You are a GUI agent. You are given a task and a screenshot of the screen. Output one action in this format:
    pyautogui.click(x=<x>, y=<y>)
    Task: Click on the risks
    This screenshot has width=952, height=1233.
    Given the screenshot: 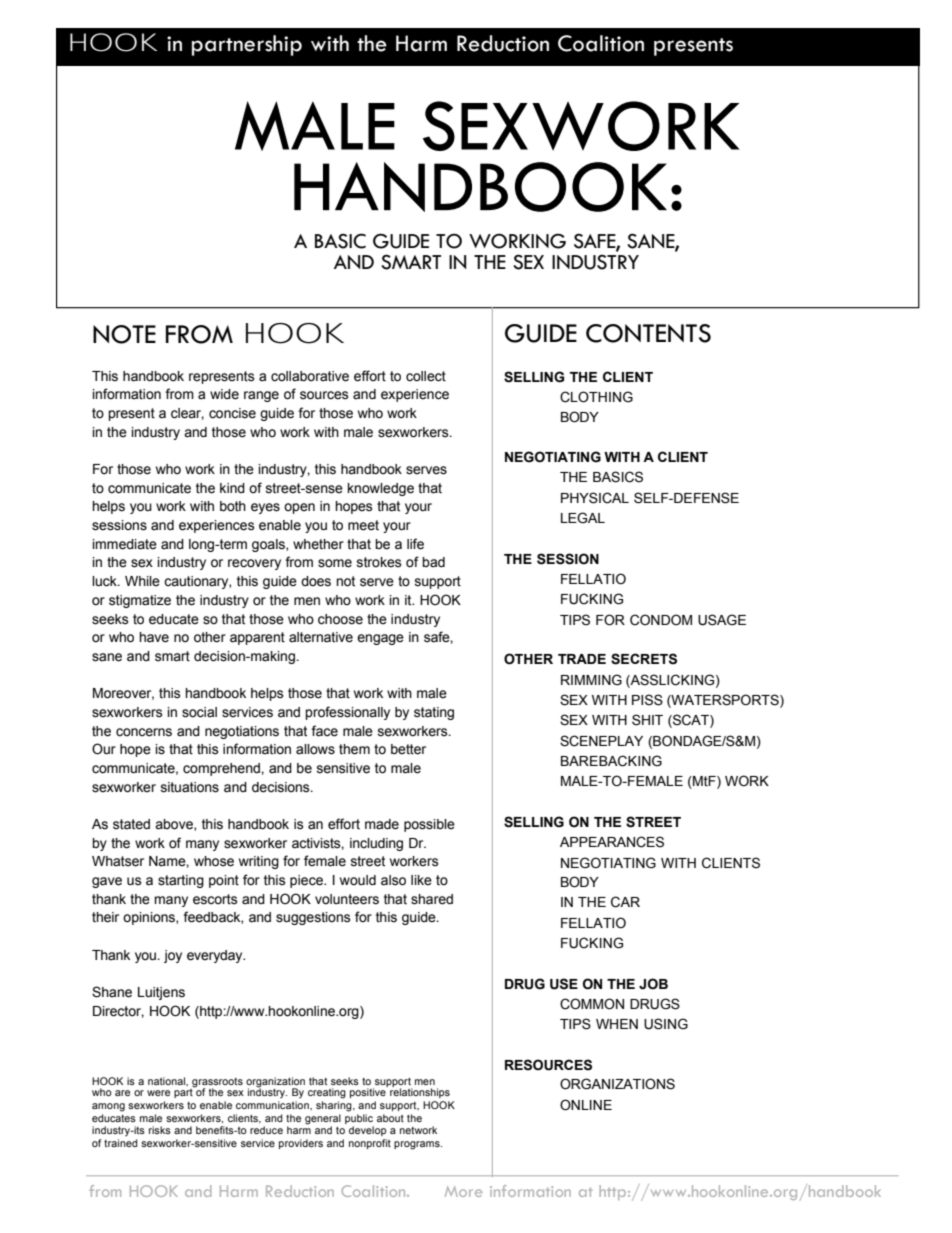 What is the action you would take?
    pyautogui.click(x=160, y=1130)
